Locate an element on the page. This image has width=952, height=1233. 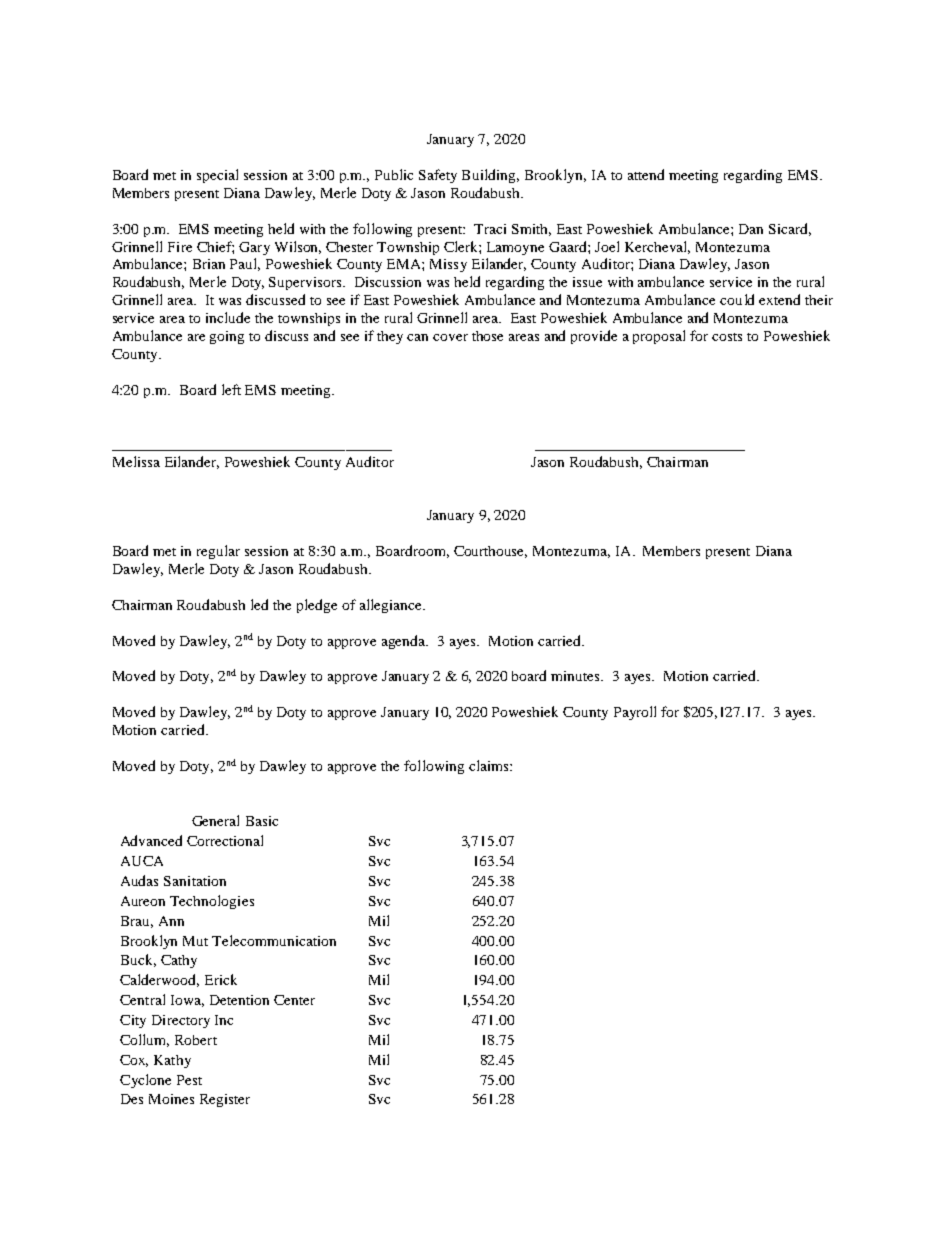
agenda is located at coordinates (405, 642).
